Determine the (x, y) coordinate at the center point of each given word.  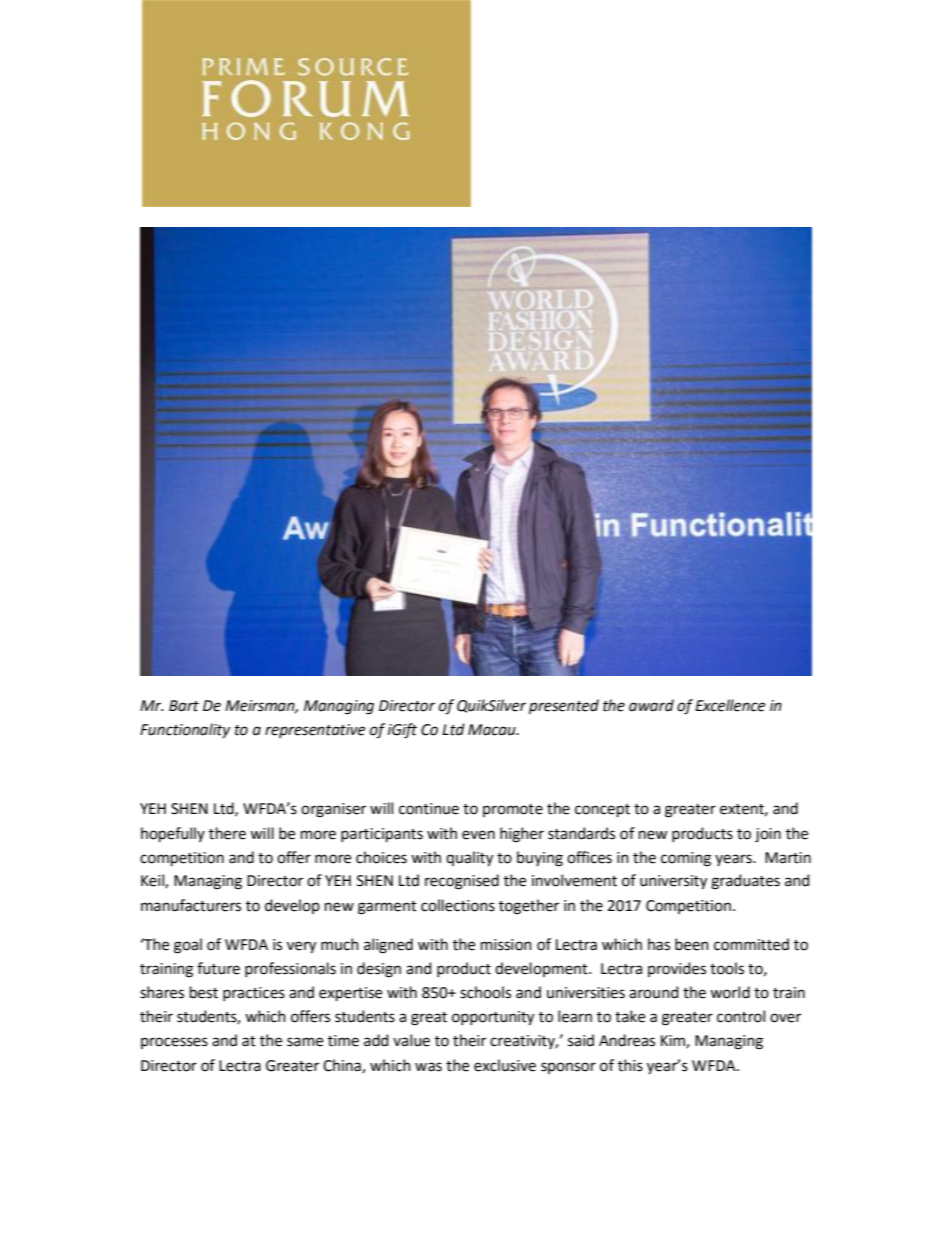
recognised (462, 882)
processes (174, 1043)
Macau (493, 730)
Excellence (730, 705)
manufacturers (191, 905)
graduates (745, 882)
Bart (184, 706)
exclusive (505, 1065)
